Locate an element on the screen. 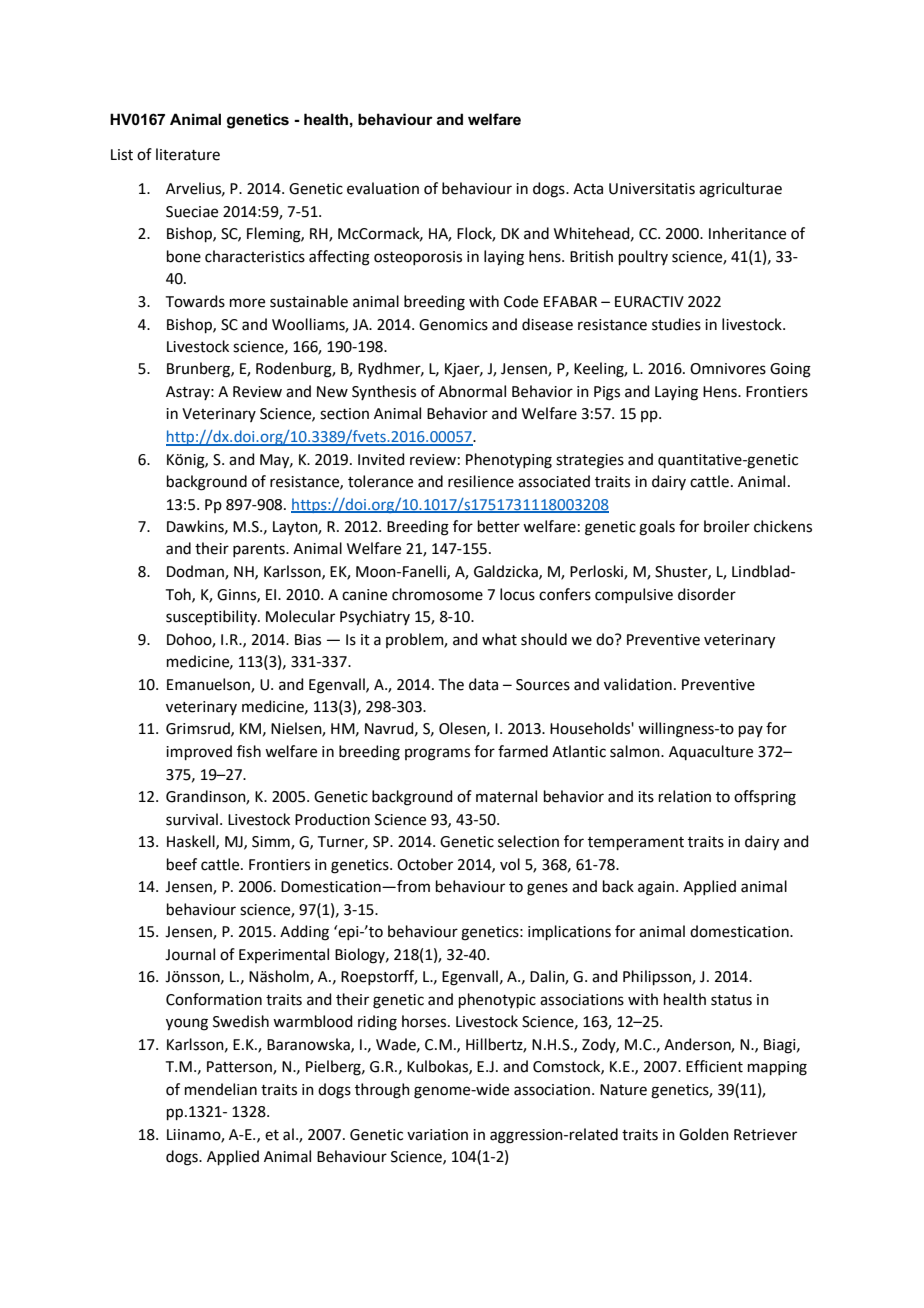 The image size is (924, 1308). literature is located at coordinates (188, 154).
